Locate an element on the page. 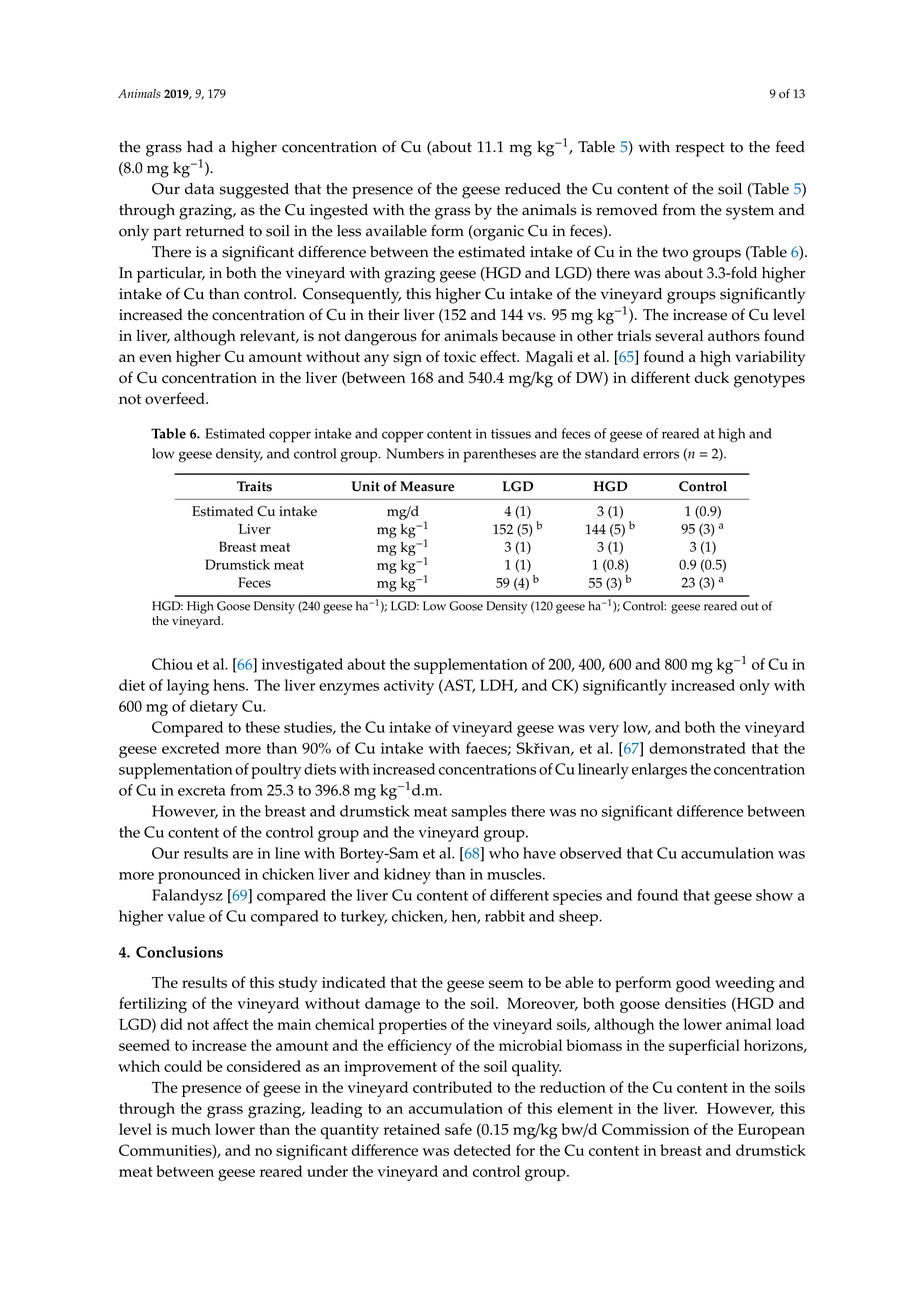  respect is located at coordinates (700, 149).
